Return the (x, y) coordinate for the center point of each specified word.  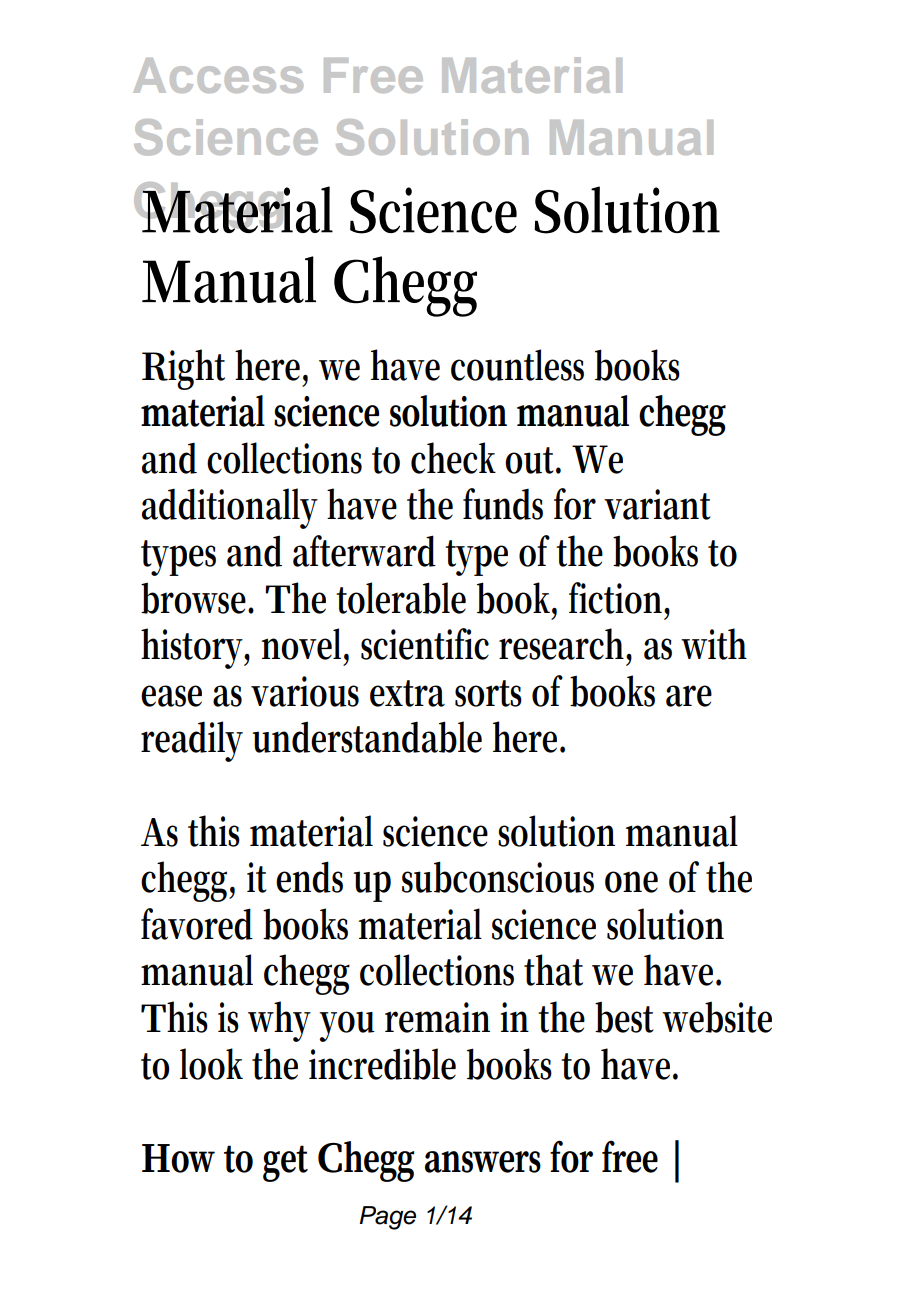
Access (218, 75)
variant (657, 504)
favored (197, 924)
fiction (619, 599)
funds (503, 504)
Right (183, 369)
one (631, 882)
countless (517, 365)
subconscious (498, 877)
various (305, 691)
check (453, 458)
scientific (425, 644)
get (285, 1163)
